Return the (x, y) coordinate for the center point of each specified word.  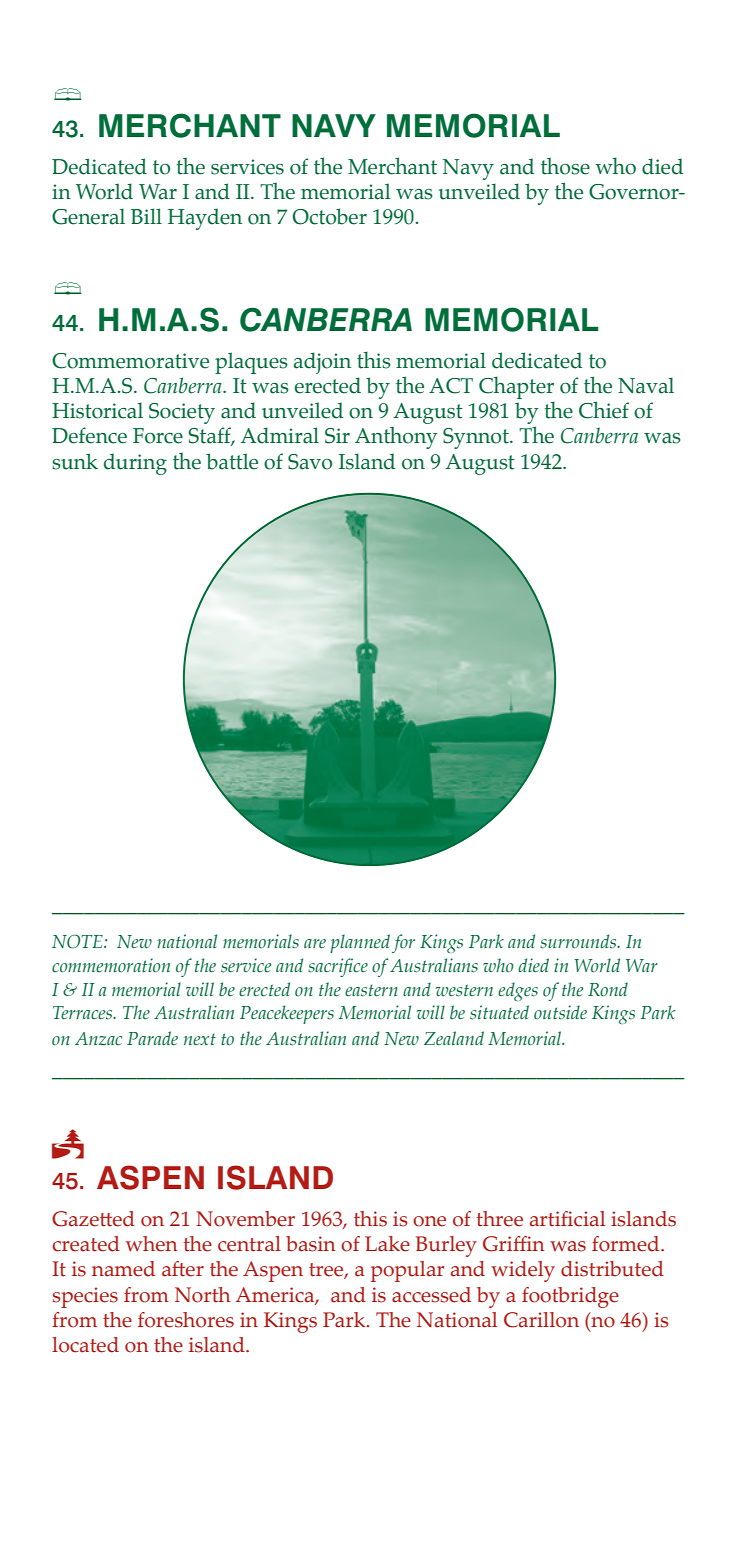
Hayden (205, 219)
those (565, 166)
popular (407, 1271)
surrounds (579, 941)
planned (360, 943)
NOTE (78, 942)
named (123, 1269)
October (329, 216)
